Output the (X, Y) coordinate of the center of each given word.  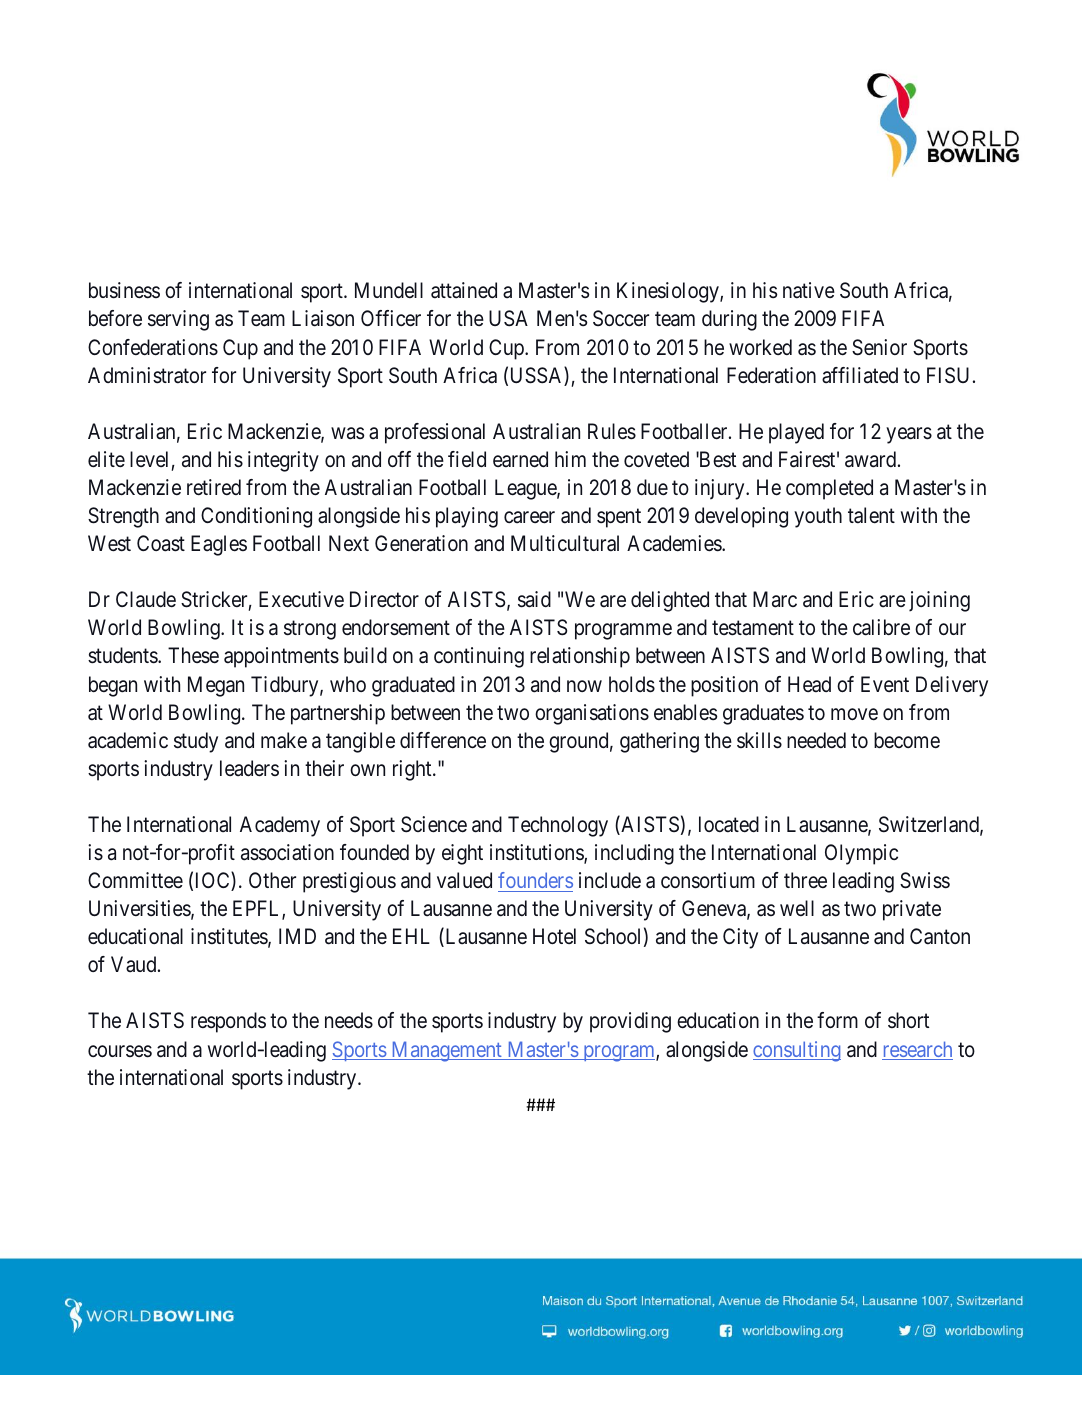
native (809, 290)
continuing (479, 657)
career (529, 517)
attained (464, 290)
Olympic (861, 854)
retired (214, 487)
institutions (537, 853)
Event (885, 684)
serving (178, 320)
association (287, 852)
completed (829, 489)
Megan (216, 686)
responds (228, 1022)
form (837, 1020)
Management (446, 1051)
